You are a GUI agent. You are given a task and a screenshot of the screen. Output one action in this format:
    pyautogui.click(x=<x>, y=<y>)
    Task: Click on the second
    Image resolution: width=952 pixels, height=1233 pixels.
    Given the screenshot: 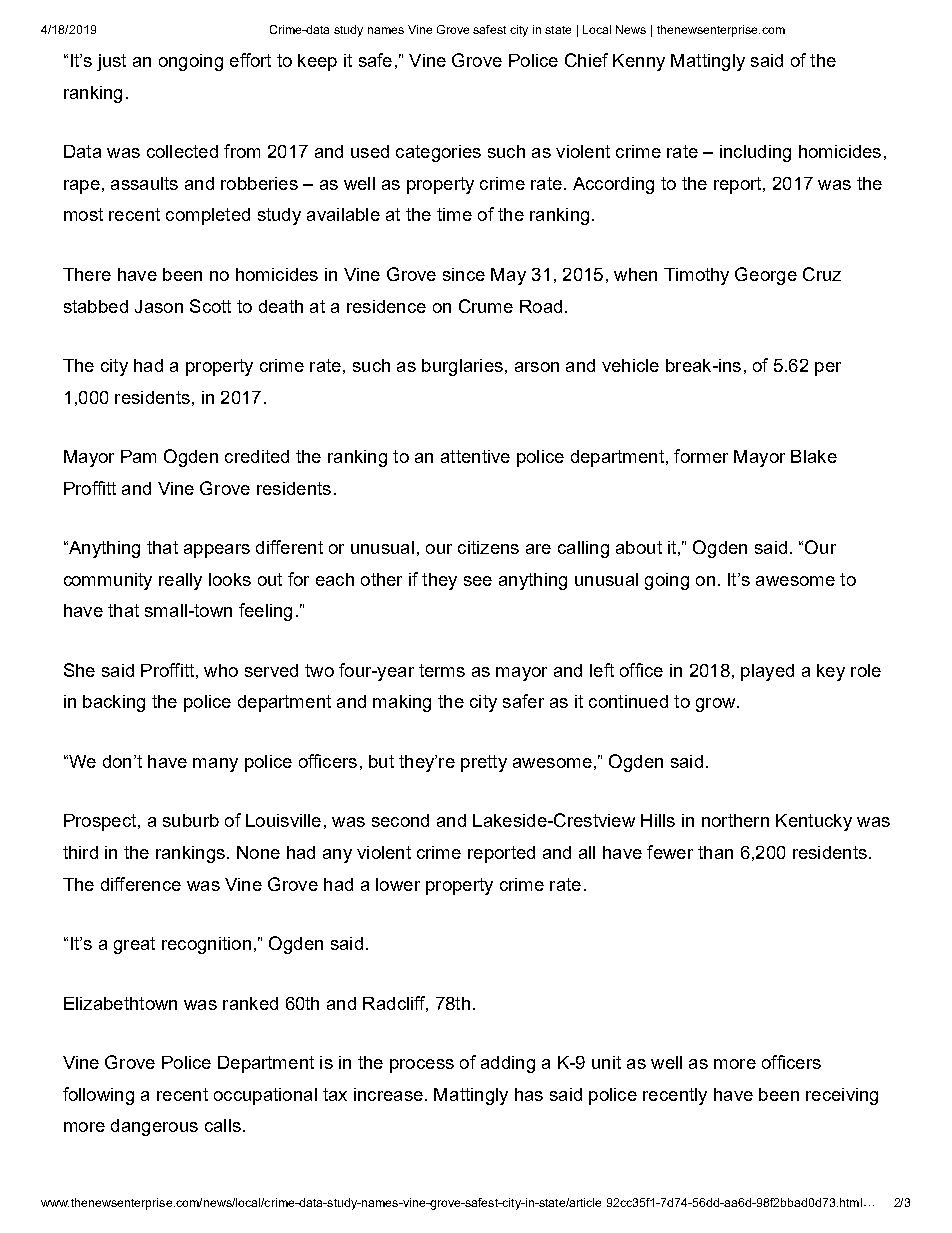 What is the action you would take?
    pyautogui.click(x=400, y=820)
